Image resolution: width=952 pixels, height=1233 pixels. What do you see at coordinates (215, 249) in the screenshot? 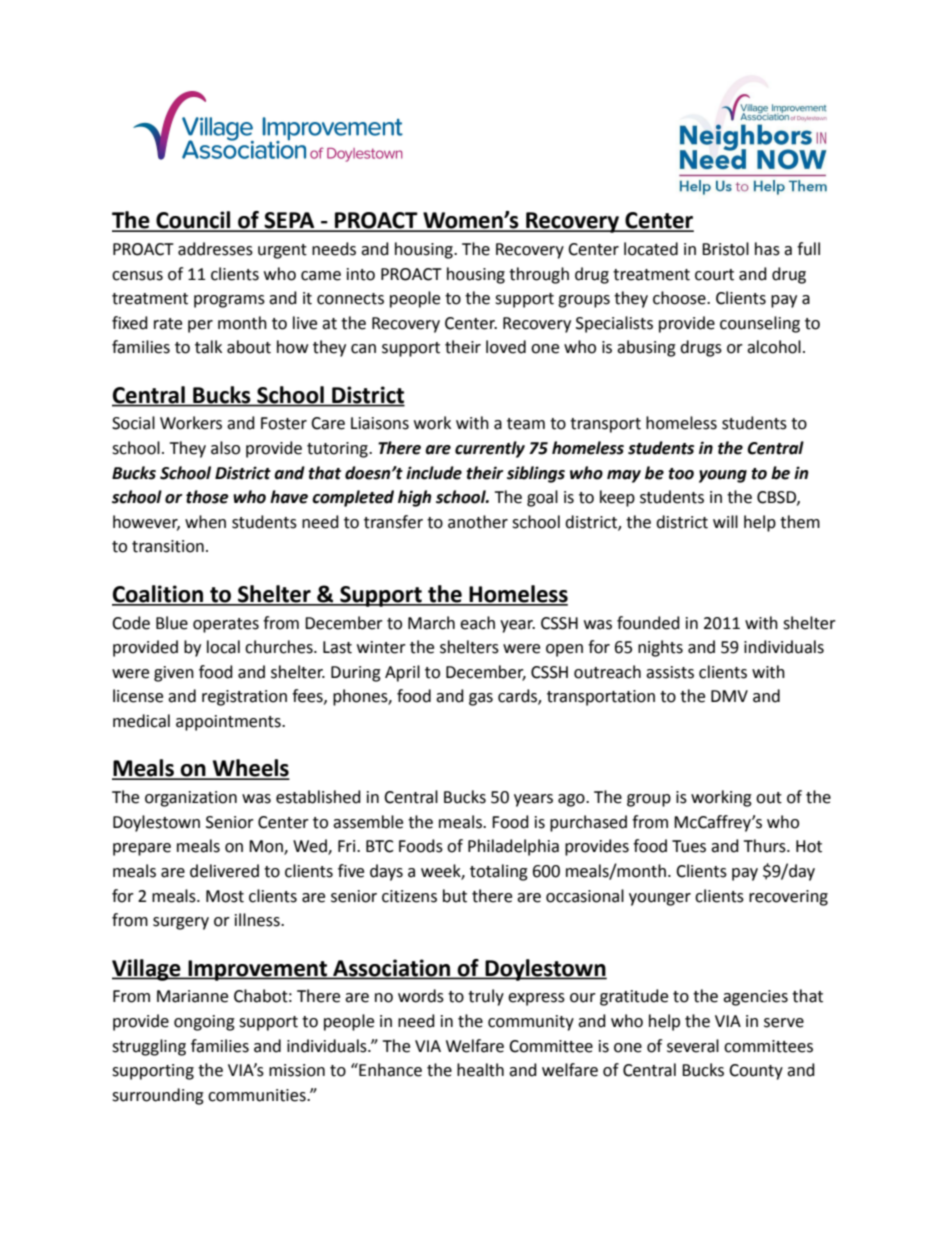
I see `addresses` at bounding box center [215, 249].
